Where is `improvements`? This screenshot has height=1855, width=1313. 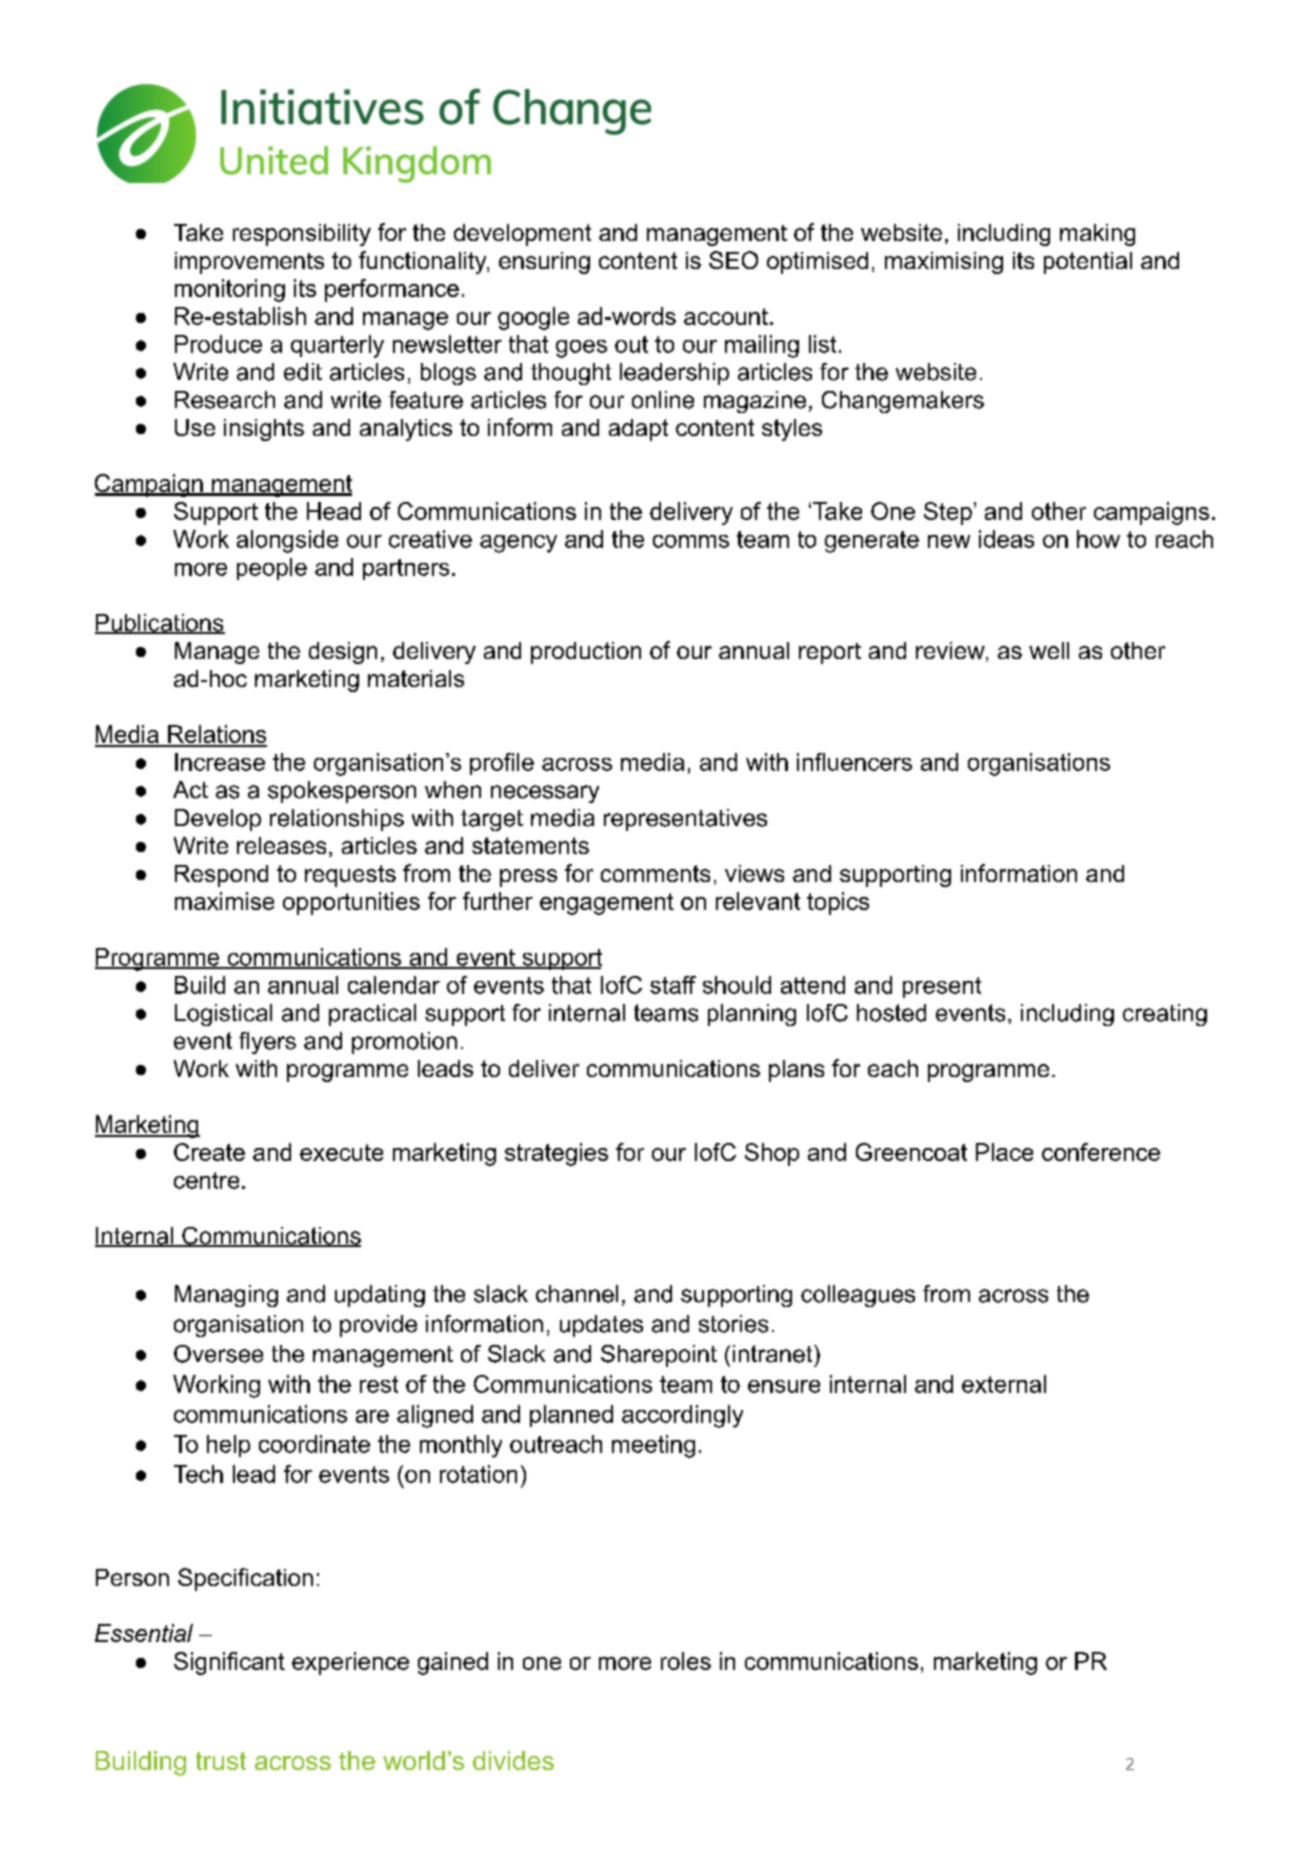 improvements is located at coordinates (249, 263).
